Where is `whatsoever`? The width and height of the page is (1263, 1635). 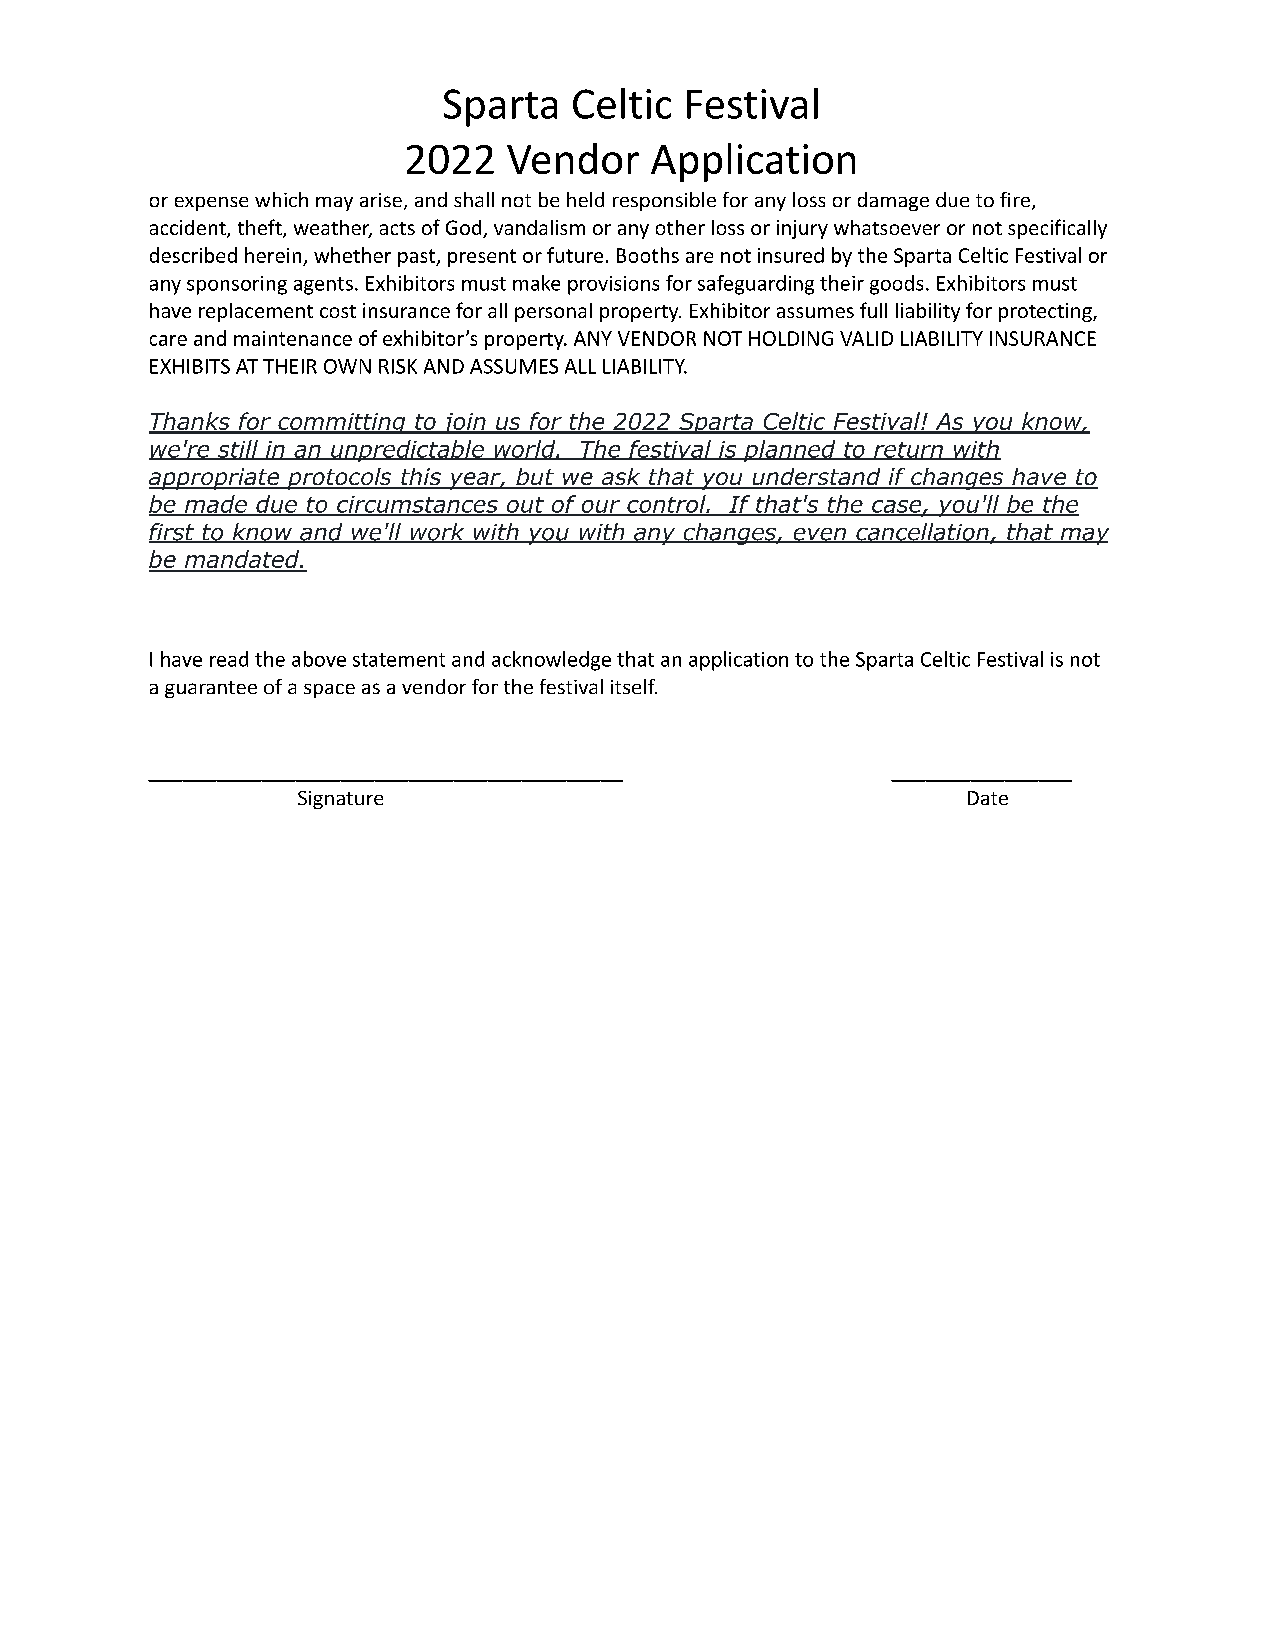
whatsoever is located at coordinates (887, 227).
